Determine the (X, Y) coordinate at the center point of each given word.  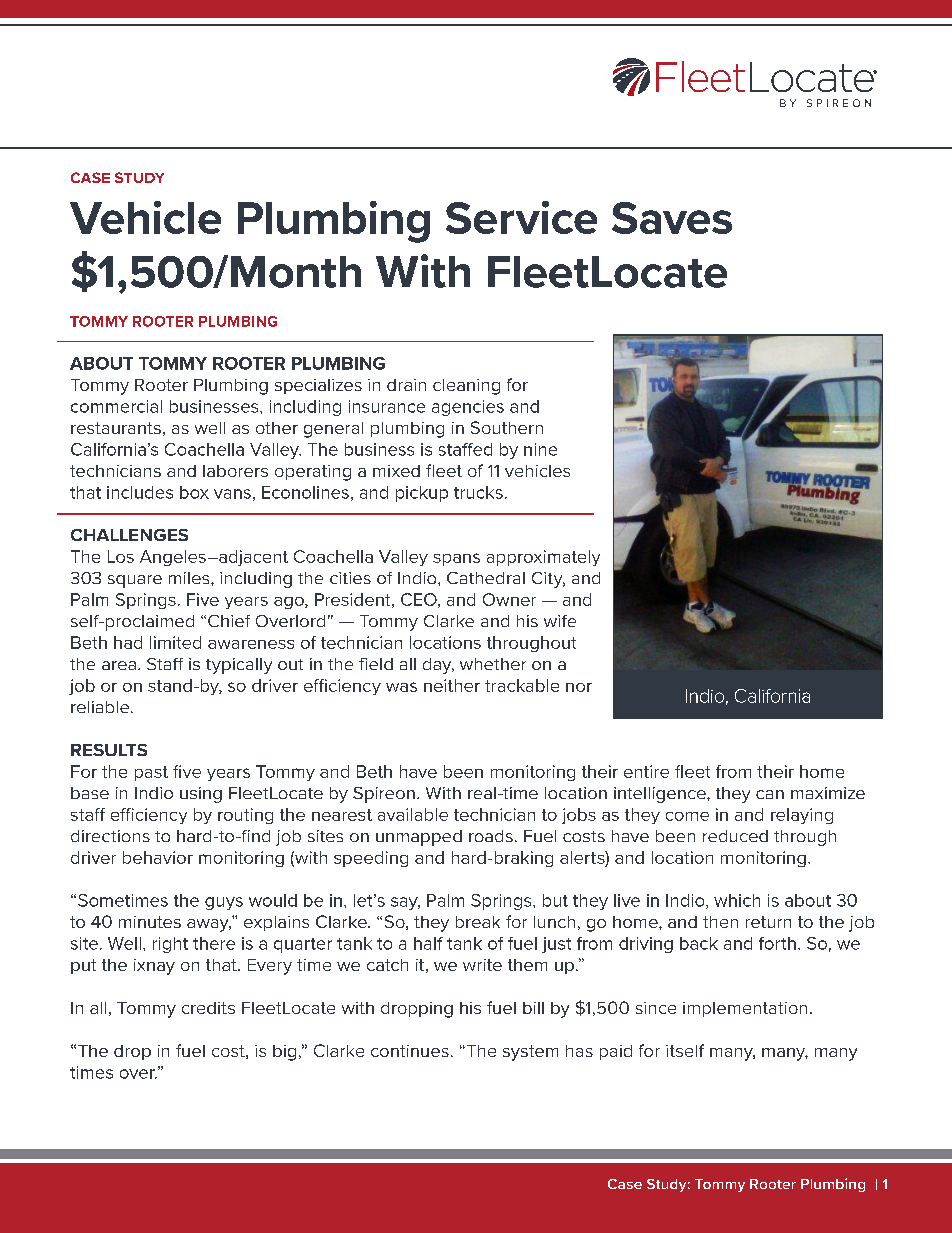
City (548, 580)
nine (540, 449)
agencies (468, 408)
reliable (101, 707)
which (737, 900)
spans (456, 559)
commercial (116, 406)
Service (521, 217)
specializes (318, 386)
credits (208, 1008)
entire (646, 771)
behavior (158, 857)
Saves (672, 218)
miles (190, 578)
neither (452, 685)
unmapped (419, 838)
